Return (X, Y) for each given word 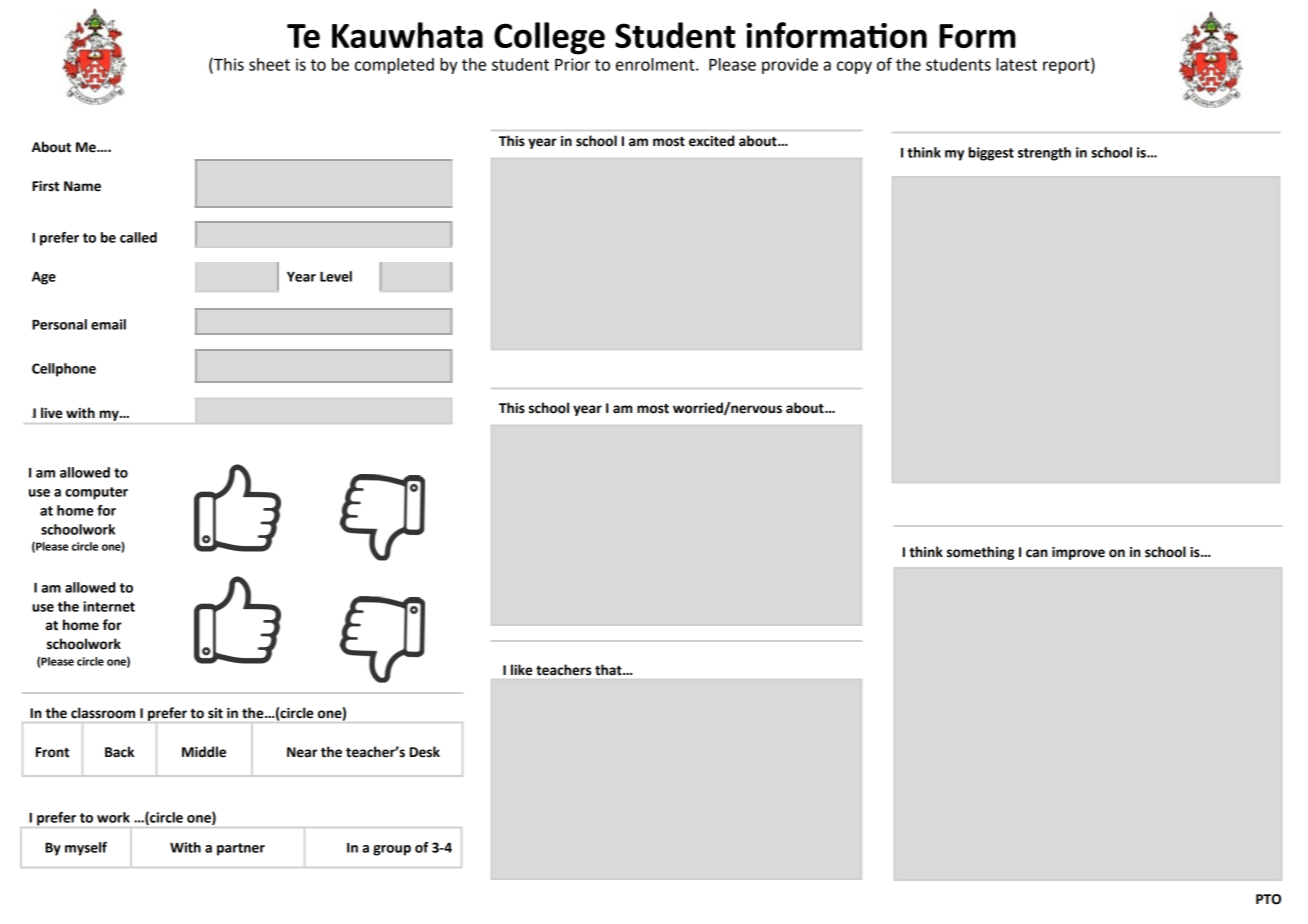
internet (109, 606)
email (108, 324)
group (392, 850)
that (609, 670)
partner (241, 849)
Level (336, 276)
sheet (269, 64)
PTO (1268, 899)
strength (1044, 154)
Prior (572, 64)
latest (1016, 64)
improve (1078, 553)
